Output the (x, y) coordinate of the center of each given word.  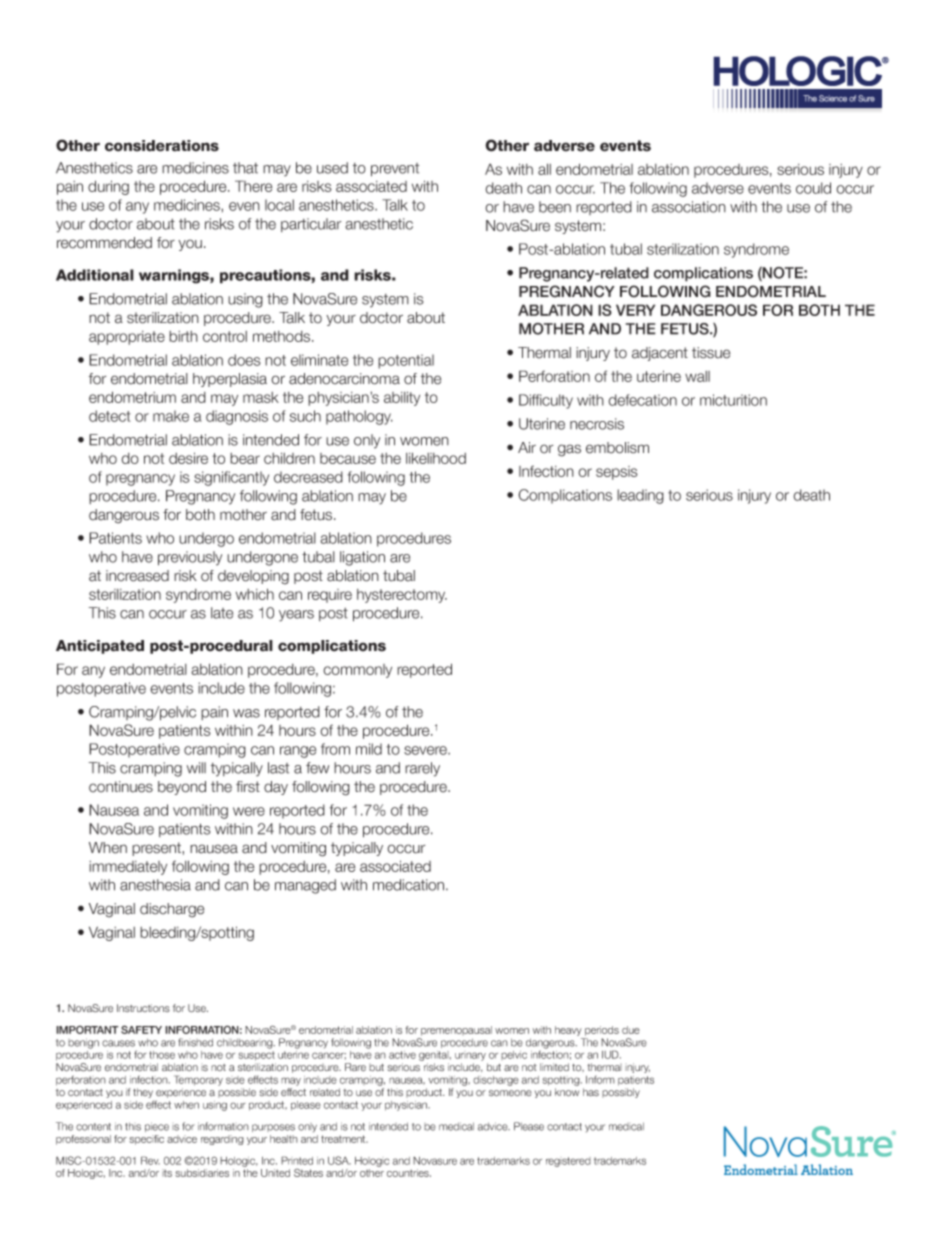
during (108, 187)
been (555, 207)
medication (410, 885)
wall (697, 376)
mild (369, 749)
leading (640, 496)
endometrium (132, 397)
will (196, 768)
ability (402, 398)
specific (146, 1140)
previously (190, 558)
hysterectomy (402, 596)
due (631, 1030)
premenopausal (456, 1031)
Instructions (143, 1008)
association (689, 207)
